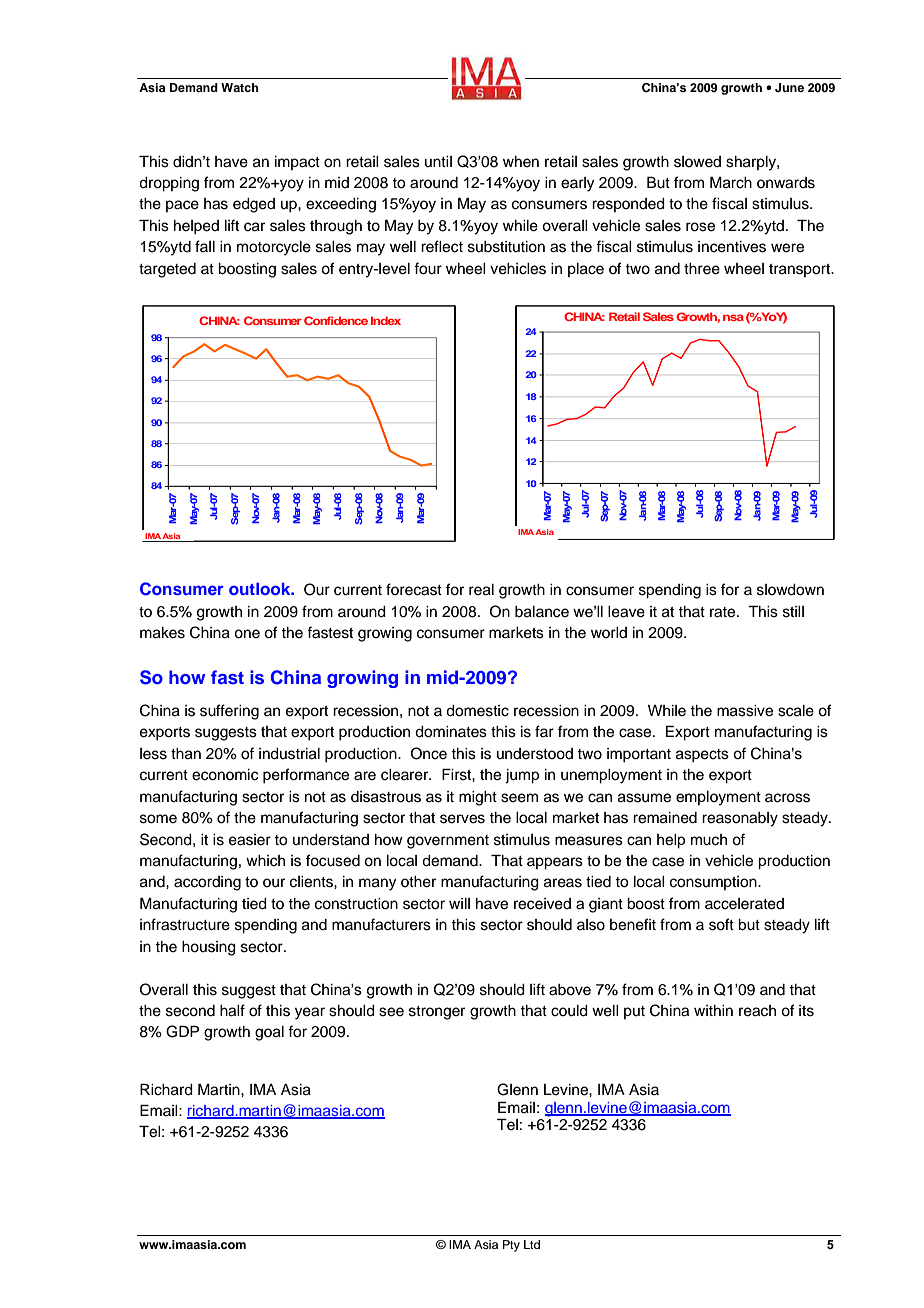 This screenshot has width=924, height=1308. I want to click on goal, so click(269, 1033).
